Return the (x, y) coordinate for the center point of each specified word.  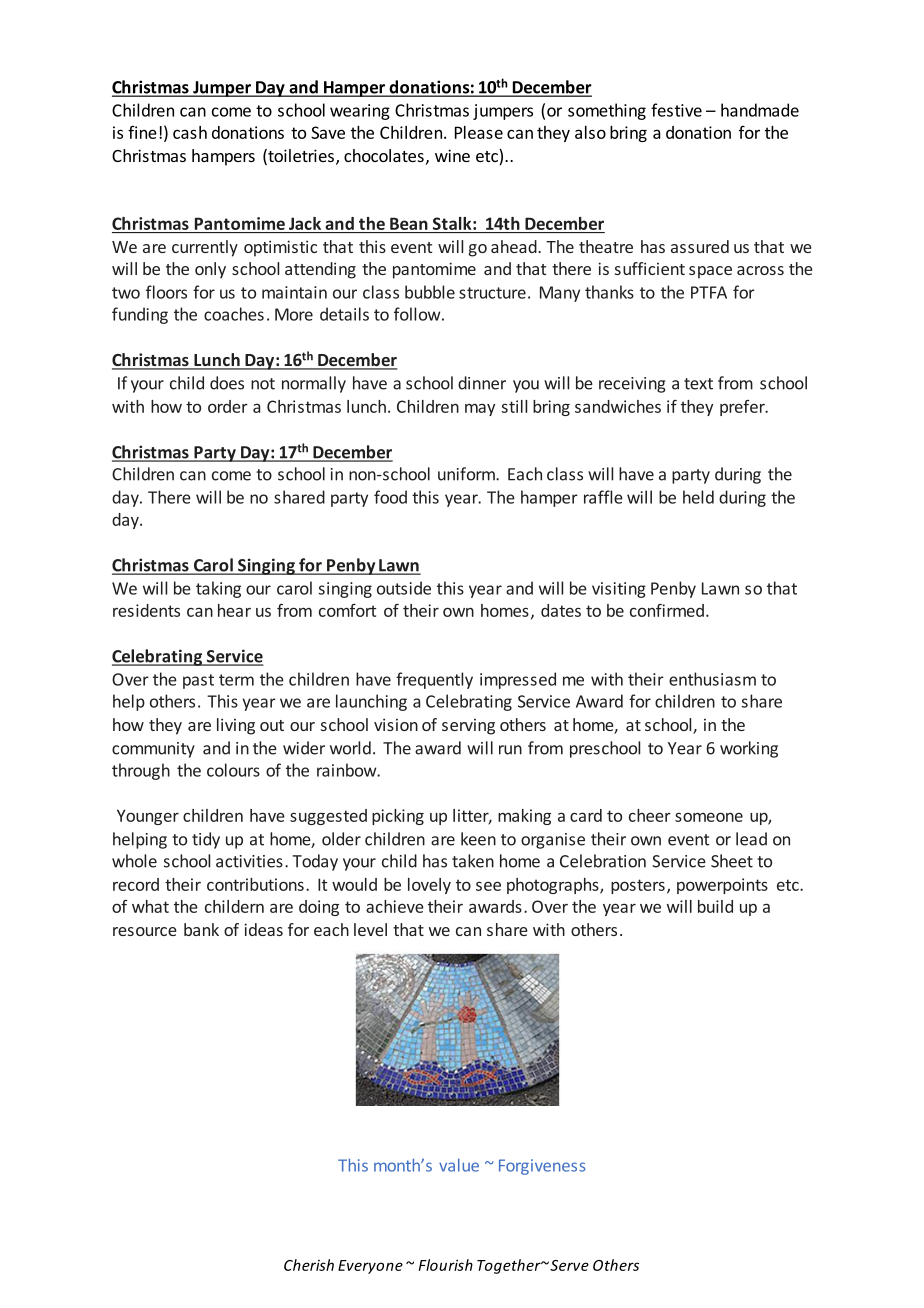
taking (218, 589)
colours (233, 770)
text (698, 384)
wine (452, 155)
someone (709, 817)
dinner (482, 383)
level (370, 929)
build (715, 906)
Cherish (309, 1265)
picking (398, 817)
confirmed (667, 610)
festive (676, 110)
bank (201, 929)
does (227, 383)
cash (190, 132)
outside (404, 588)
